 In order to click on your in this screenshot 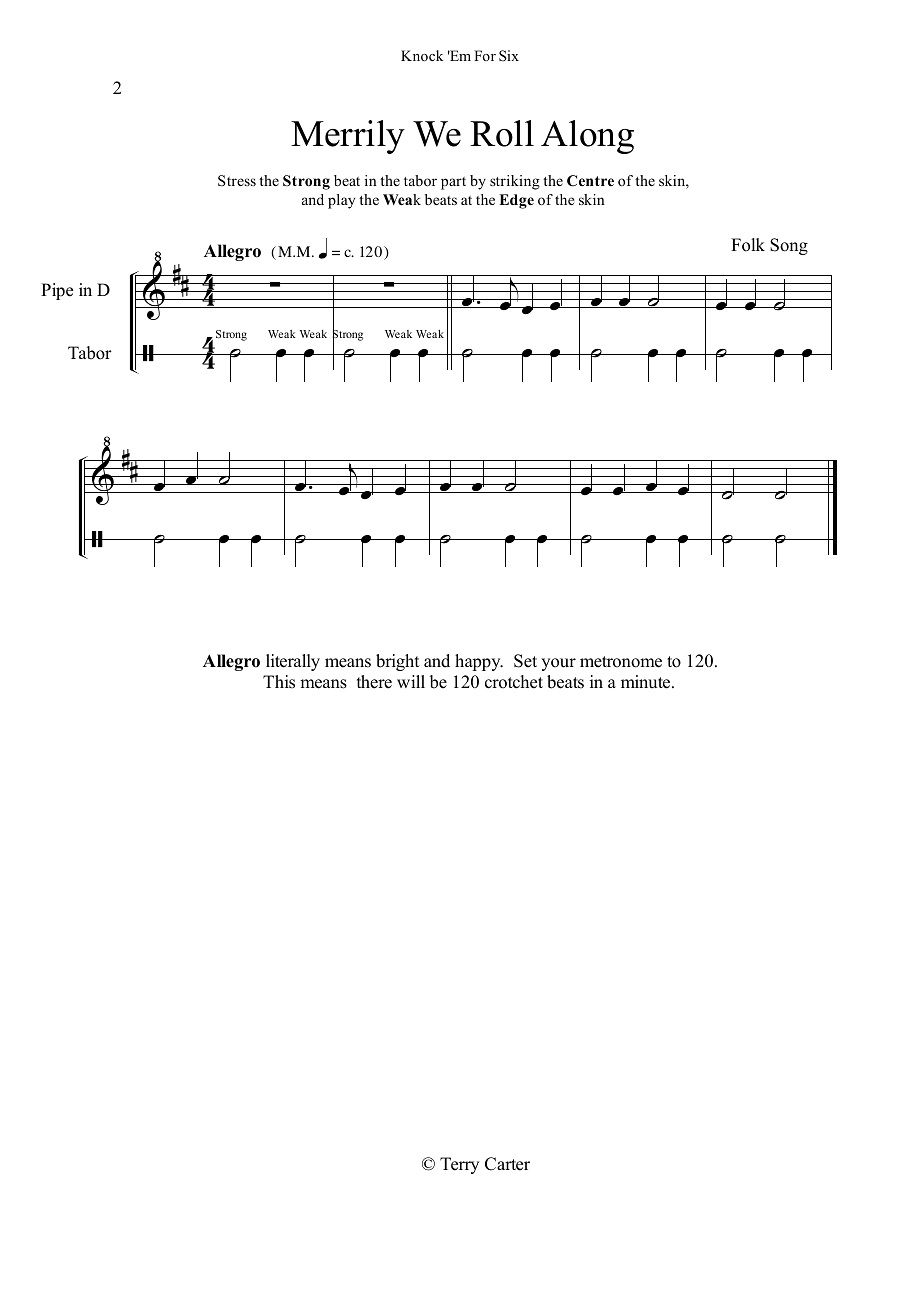, I will do `click(558, 664)`.
